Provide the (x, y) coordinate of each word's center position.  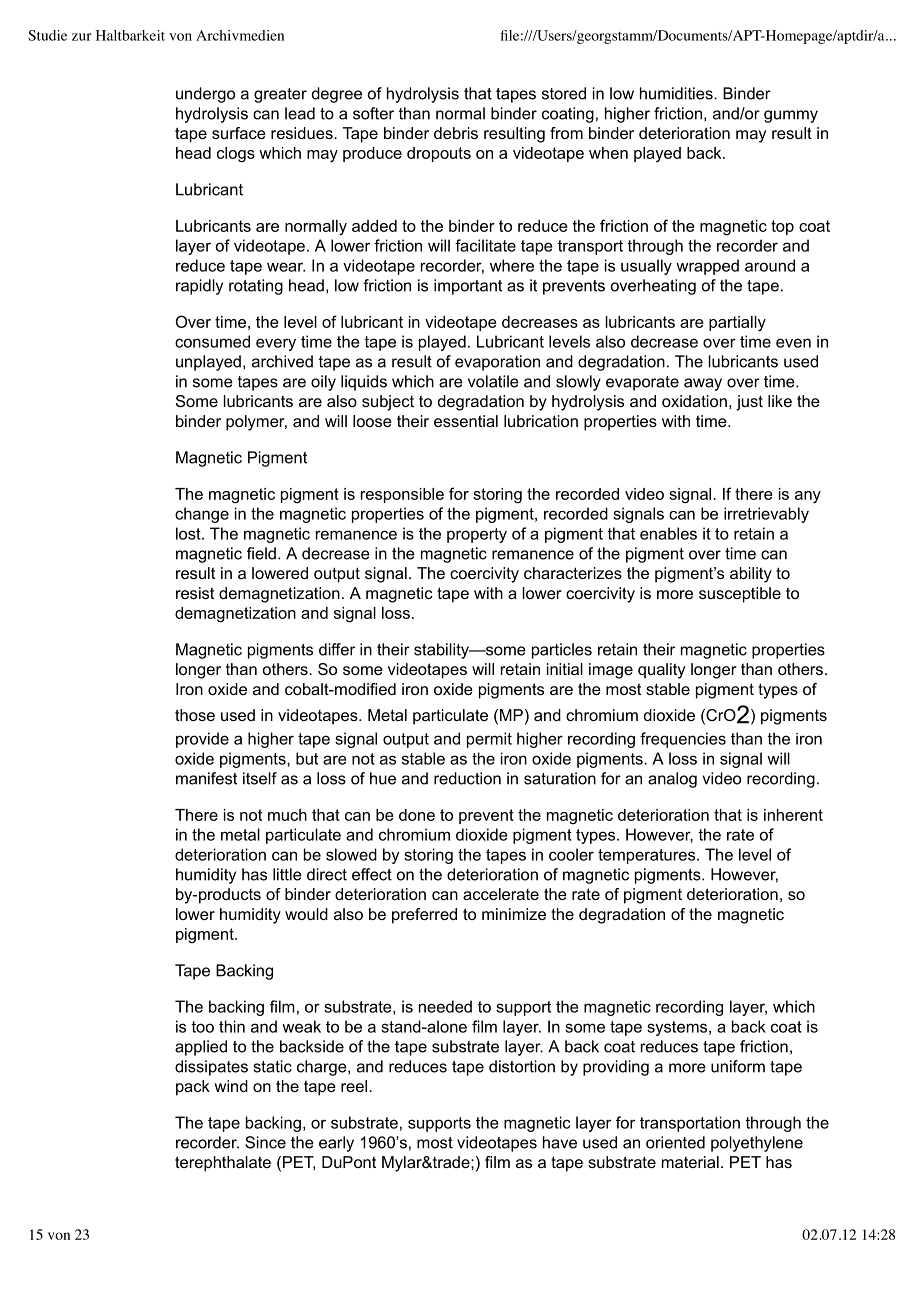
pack (193, 1088)
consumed (212, 341)
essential (466, 421)
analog (672, 780)
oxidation (694, 401)
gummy (791, 116)
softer (373, 113)
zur (82, 37)
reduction (467, 778)
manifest (206, 778)
